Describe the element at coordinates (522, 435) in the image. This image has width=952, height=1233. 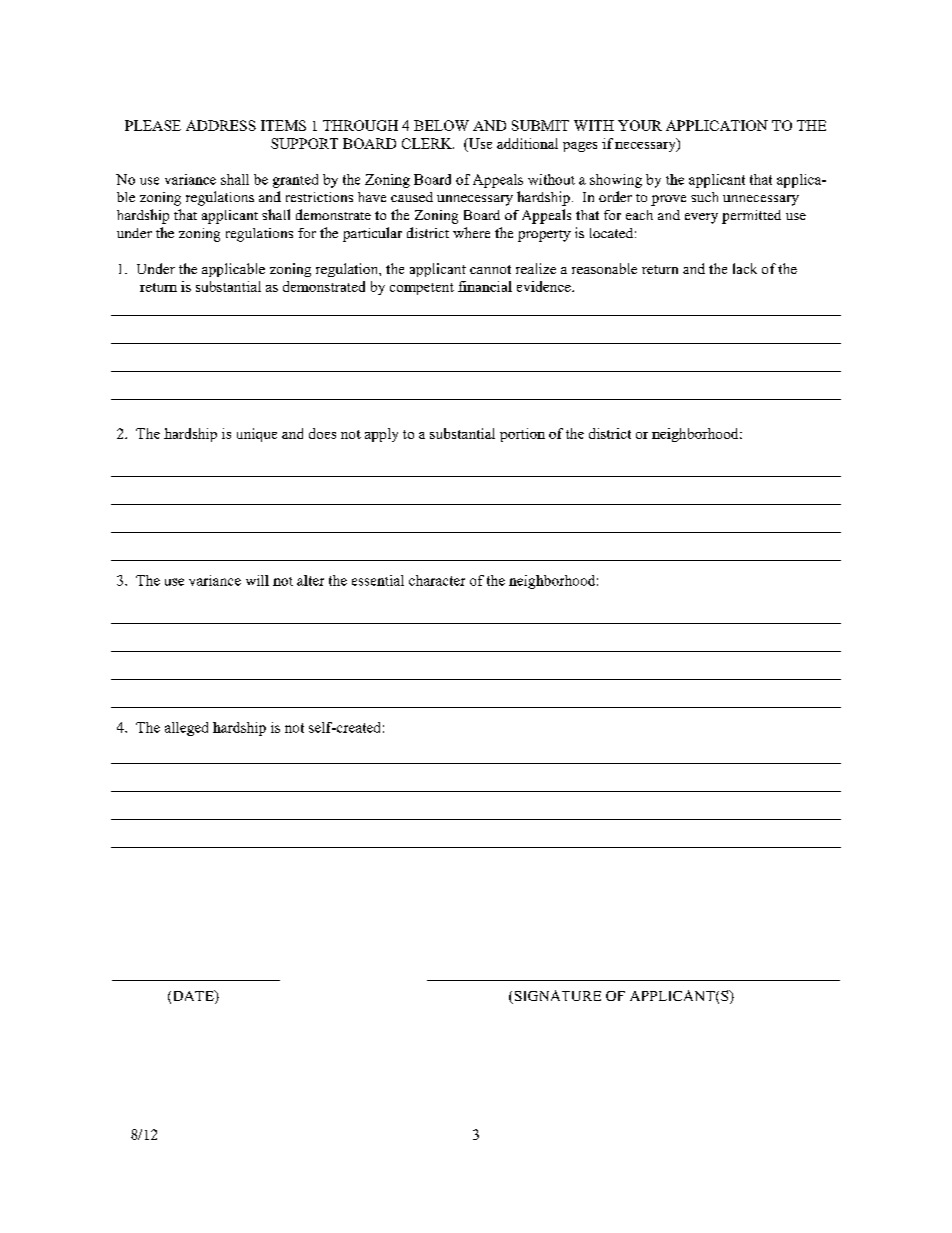
I see `portion` at that location.
